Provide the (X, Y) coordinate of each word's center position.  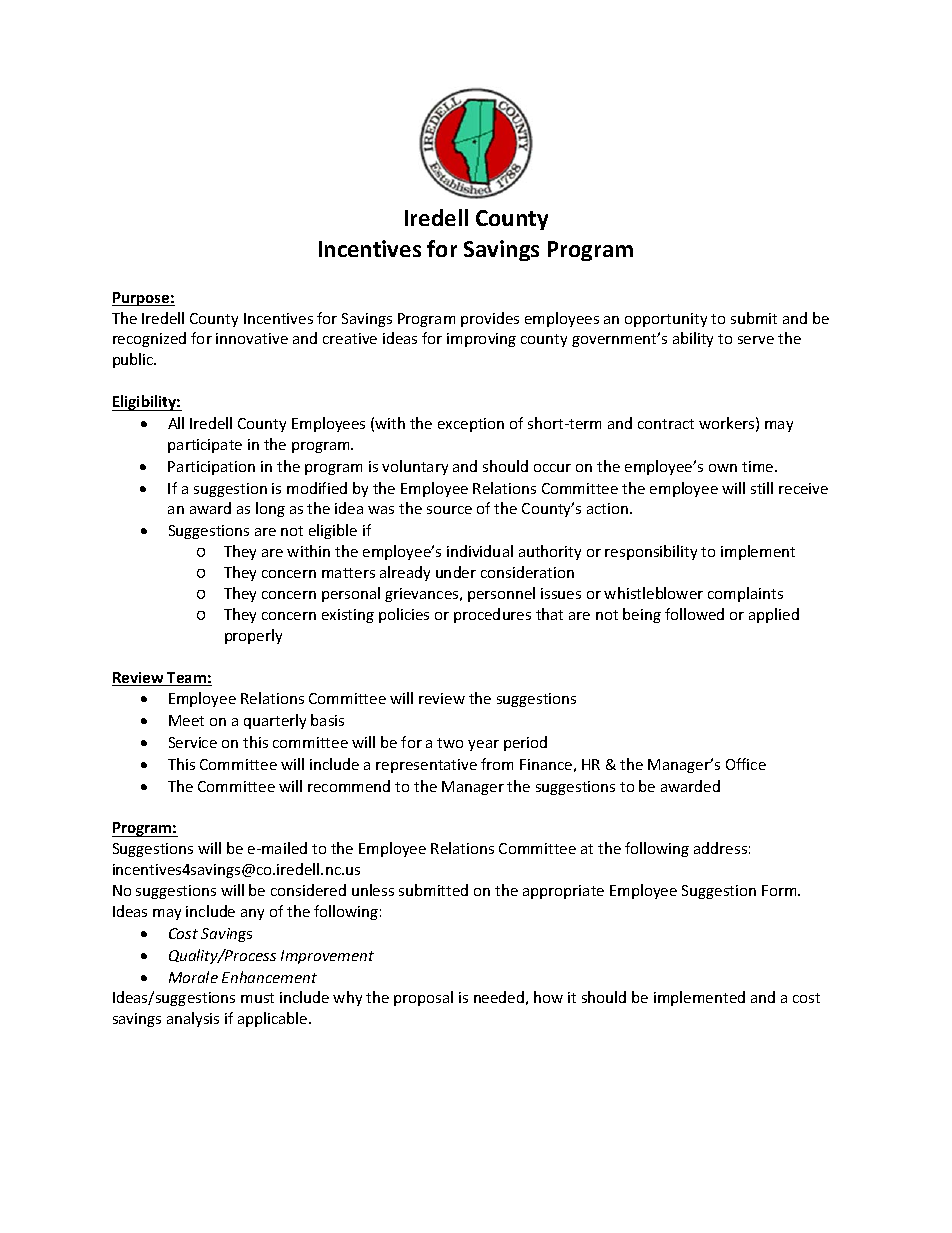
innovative (252, 338)
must (257, 998)
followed (694, 614)
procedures (492, 615)
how (548, 997)
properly (253, 636)
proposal (423, 998)
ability (693, 339)
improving (481, 340)
